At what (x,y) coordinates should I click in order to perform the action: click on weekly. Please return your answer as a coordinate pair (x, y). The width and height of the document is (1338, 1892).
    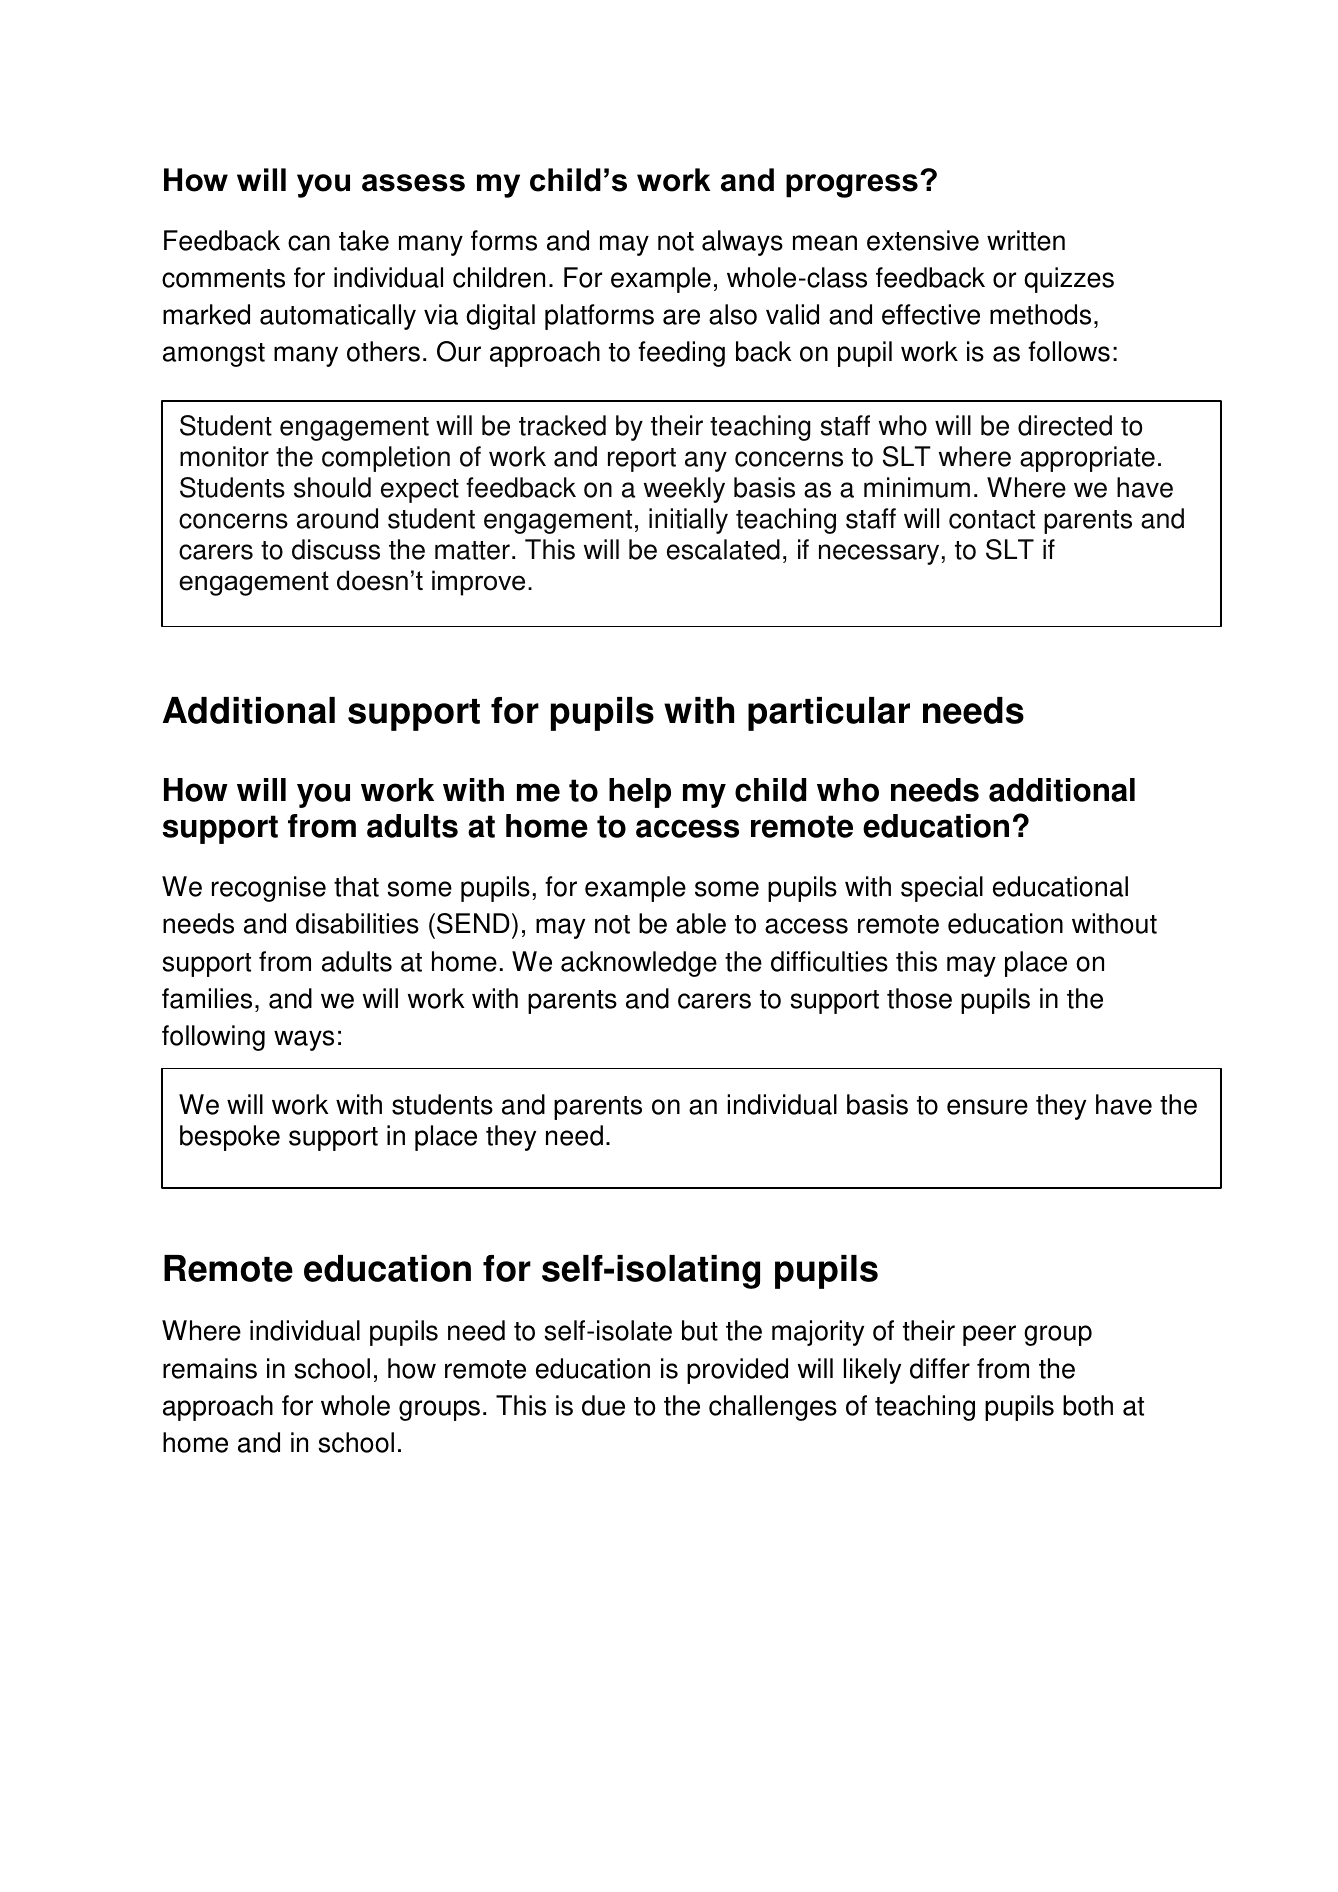
    Looking at the image, I should click on (684, 490).
